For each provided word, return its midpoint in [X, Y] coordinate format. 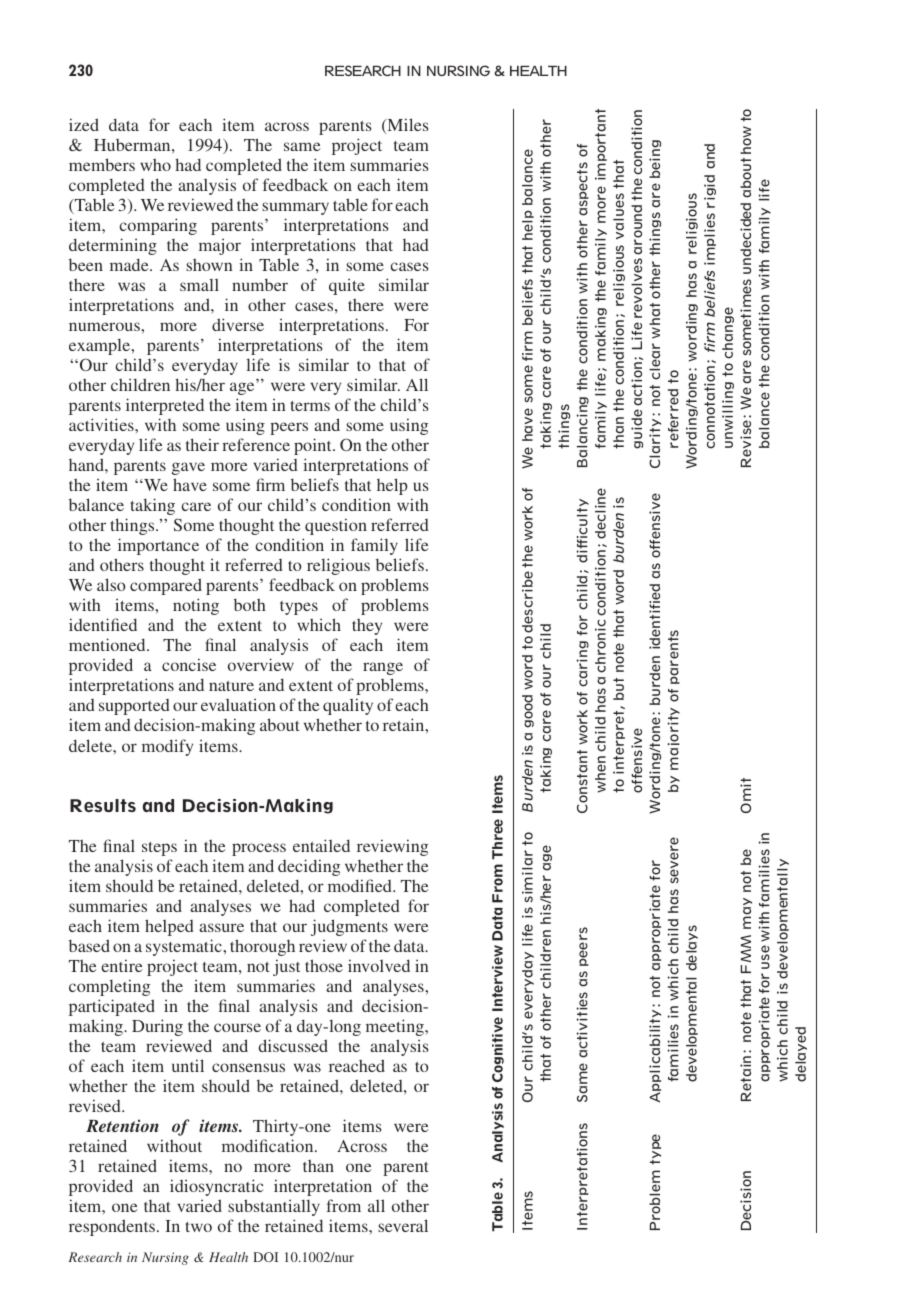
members [102, 164]
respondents [112, 1227]
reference [256, 444]
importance [158, 546]
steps [159, 849]
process [259, 849]
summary [295, 208]
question [336, 526]
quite [347, 286]
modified [361, 885]
